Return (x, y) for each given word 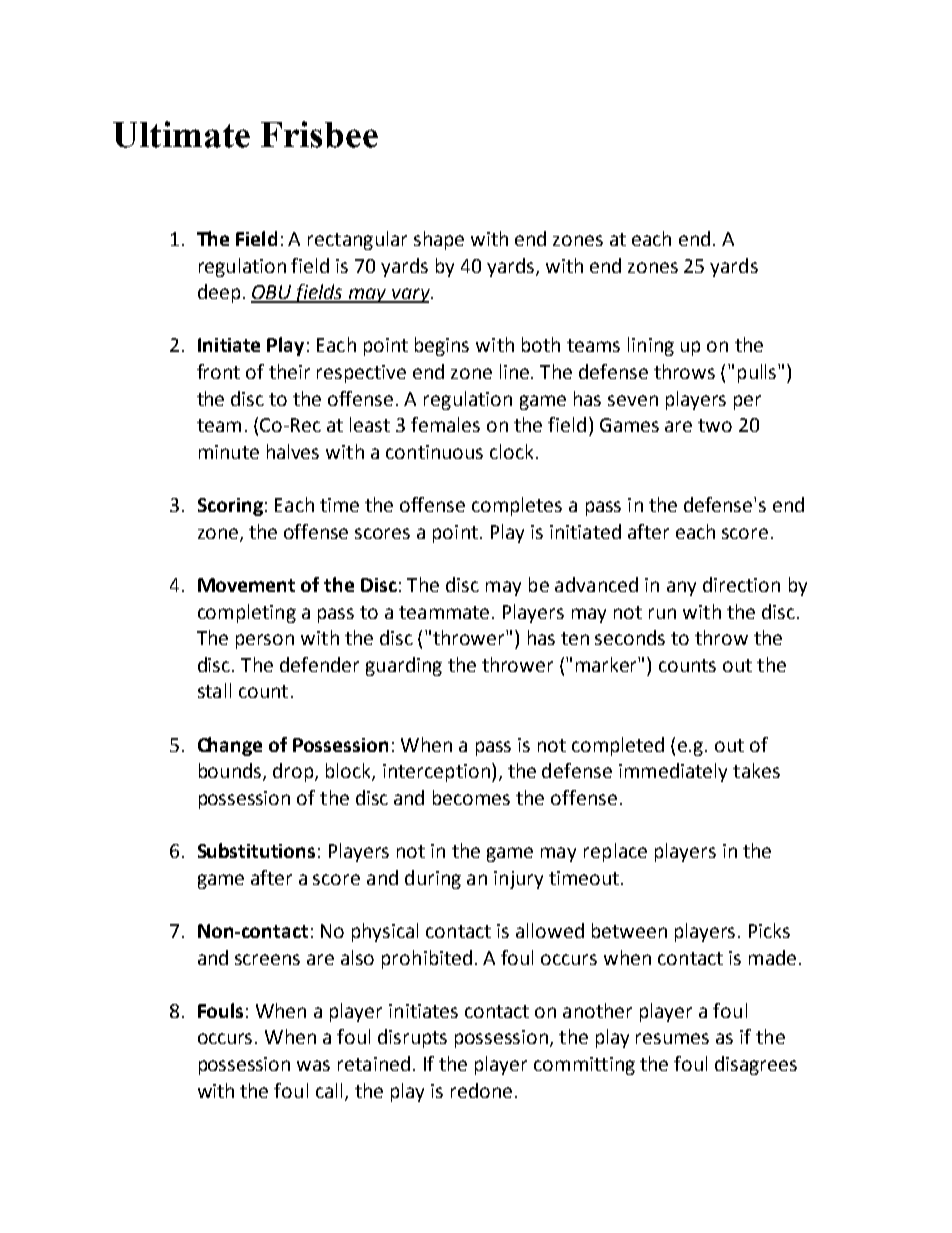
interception (436, 773)
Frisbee (319, 134)
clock (511, 451)
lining (651, 346)
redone (481, 1090)
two (715, 425)
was (313, 1065)
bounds (231, 772)
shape (439, 240)
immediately (673, 772)
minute (229, 452)
